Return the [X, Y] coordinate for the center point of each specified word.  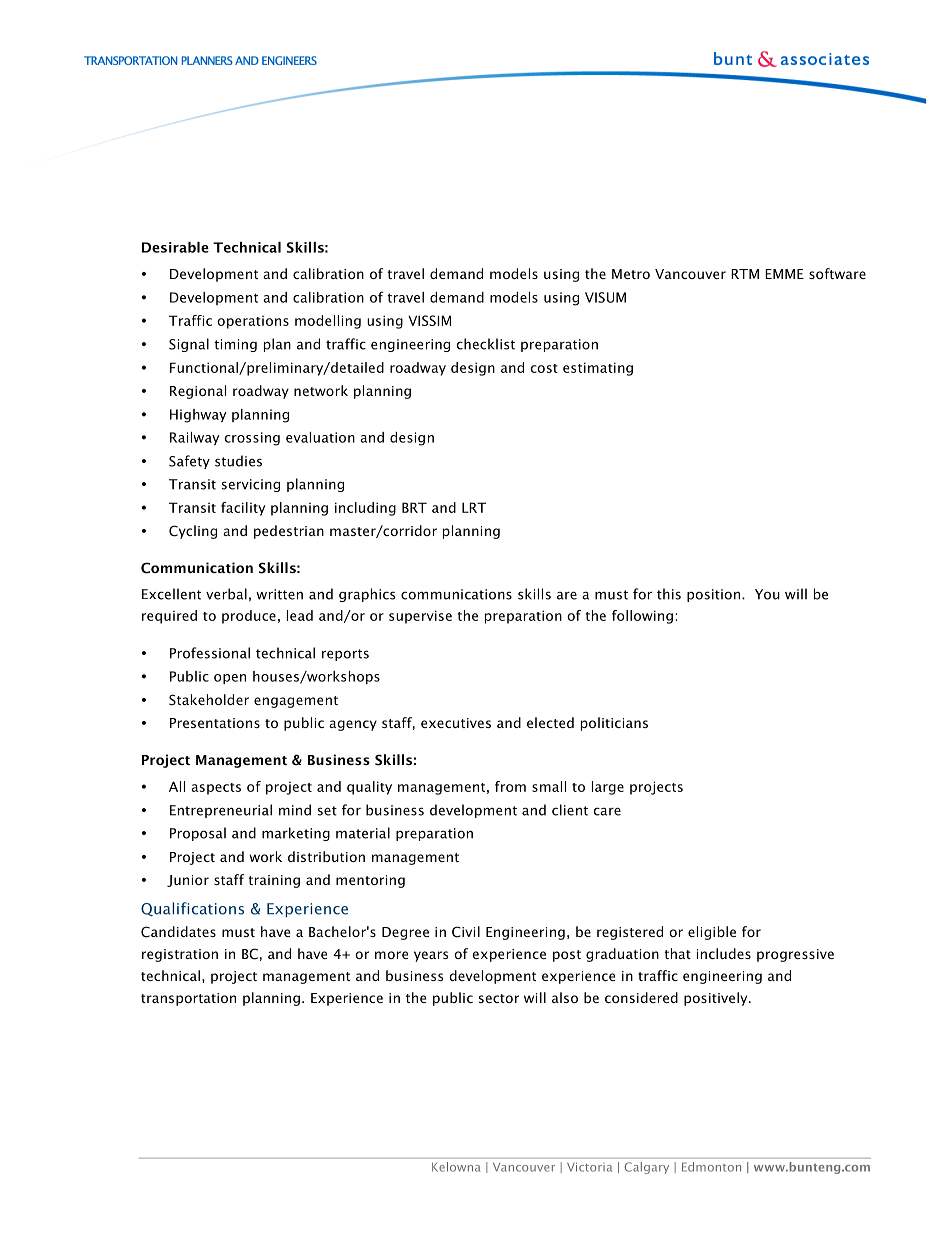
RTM [745, 274]
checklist [485, 344]
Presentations [215, 723]
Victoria [589, 1167]
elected [550, 722]
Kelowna [456, 1167]
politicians [614, 724]
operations [253, 322]
